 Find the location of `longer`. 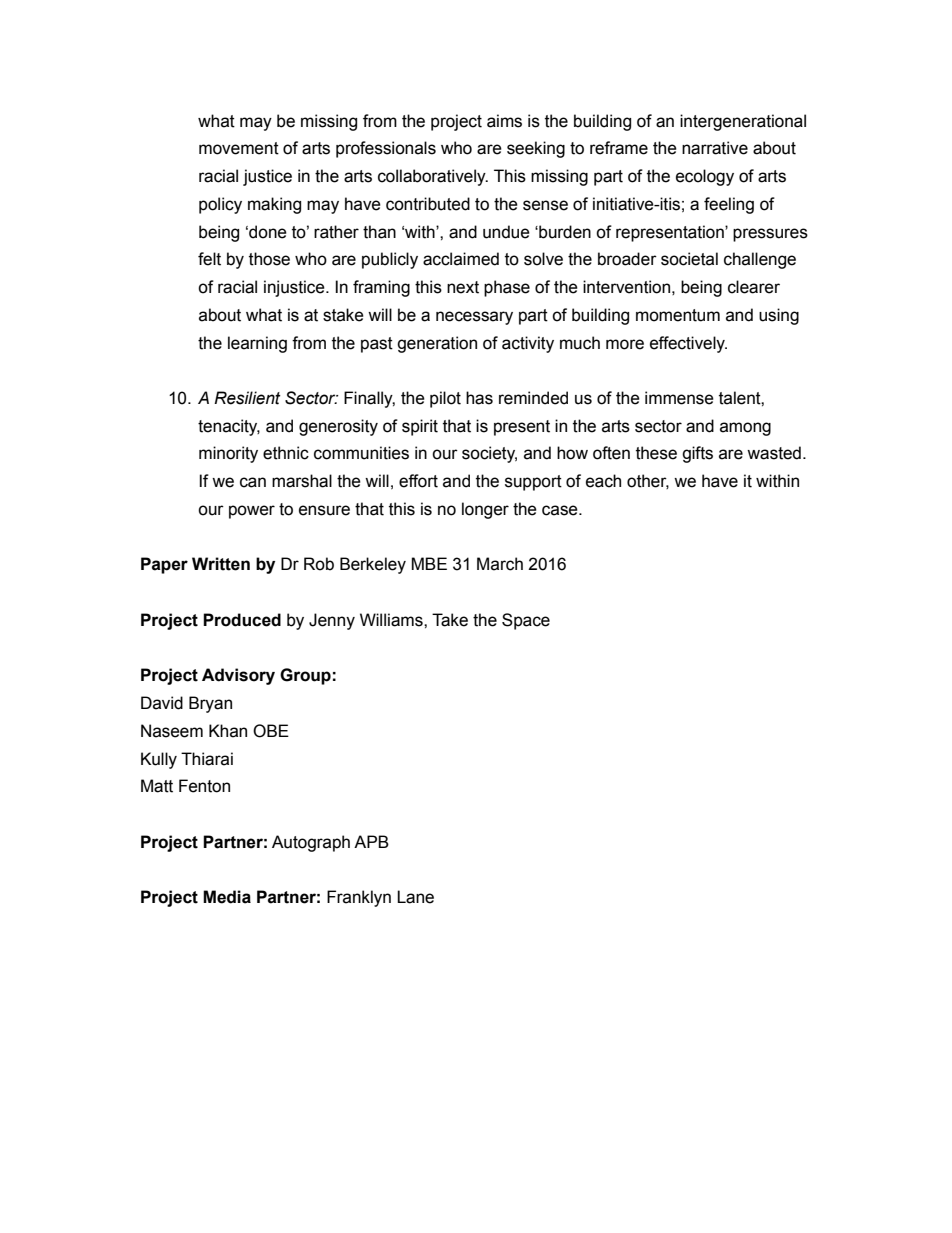

longer is located at coordinates (485, 510).
